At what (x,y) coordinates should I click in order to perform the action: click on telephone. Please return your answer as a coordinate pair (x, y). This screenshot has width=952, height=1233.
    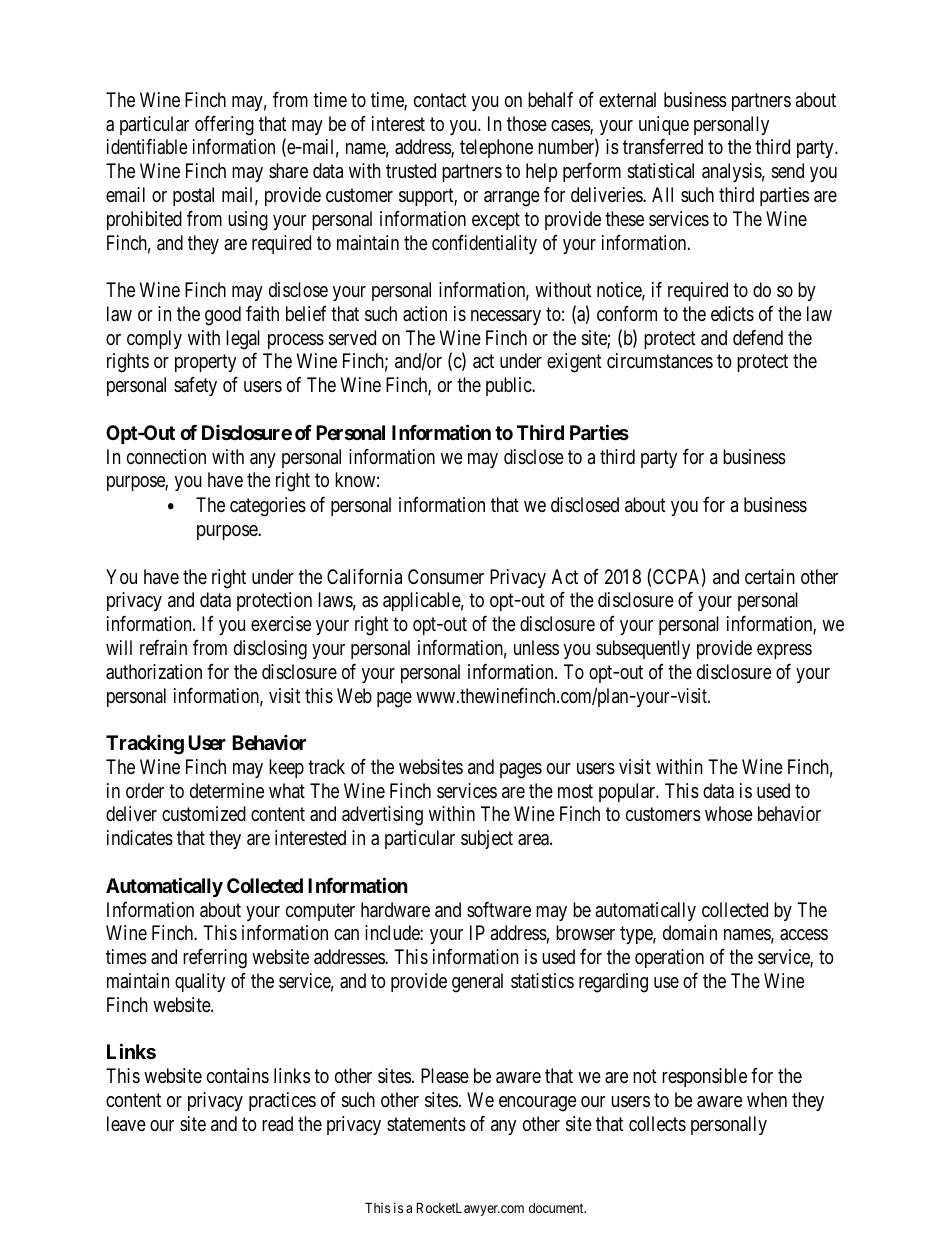
    Looking at the image, I should click on (496, 148).
